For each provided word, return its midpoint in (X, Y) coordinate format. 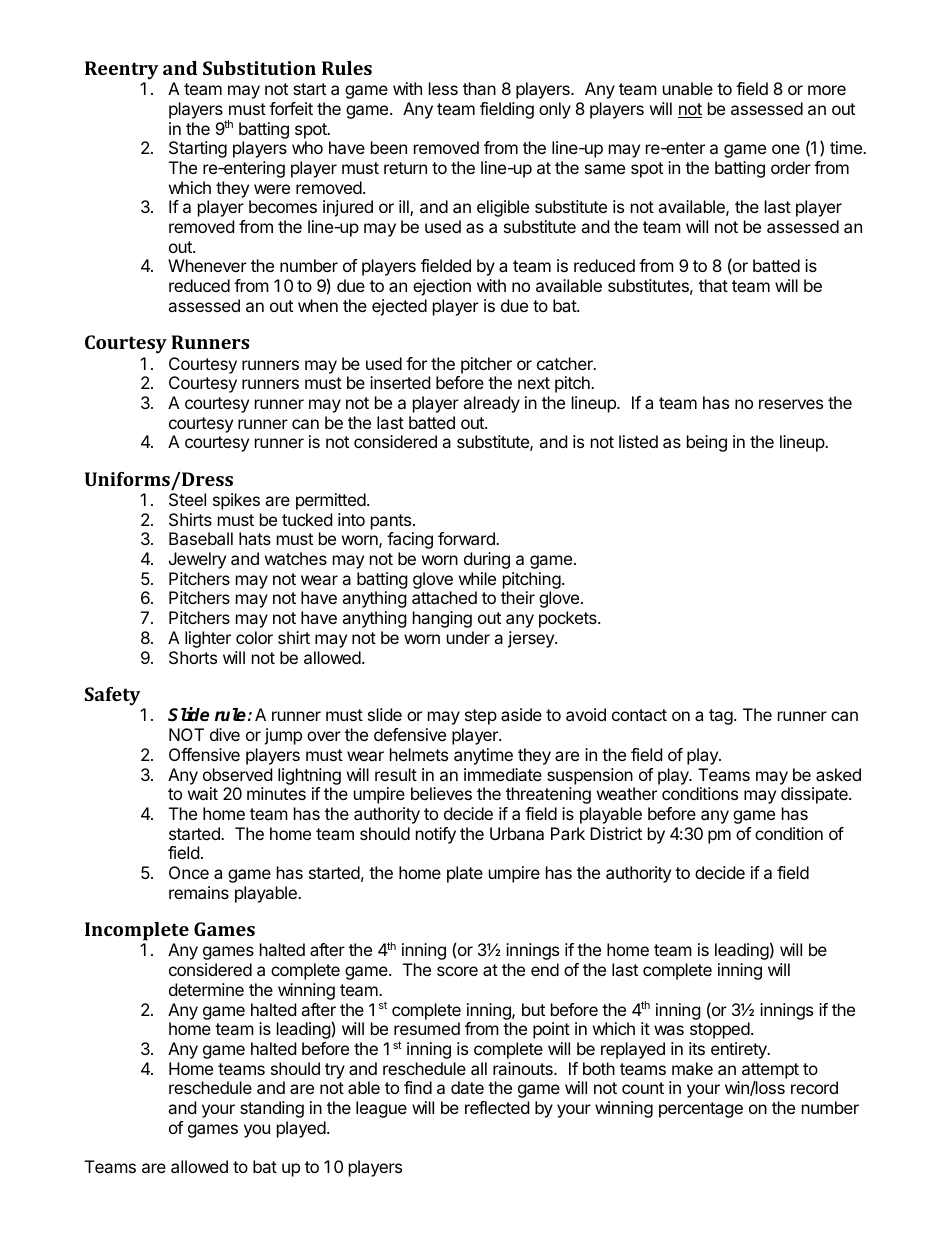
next (534, 383)
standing (272, 1109)
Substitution (259, 68)
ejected (399, 307)
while (477, 578)
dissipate (815, 795)
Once (189, 872)
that (713, 285)
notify (436, 835)
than (479, 88)
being (707, 443)
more (827, 90)
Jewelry (197, 560)
